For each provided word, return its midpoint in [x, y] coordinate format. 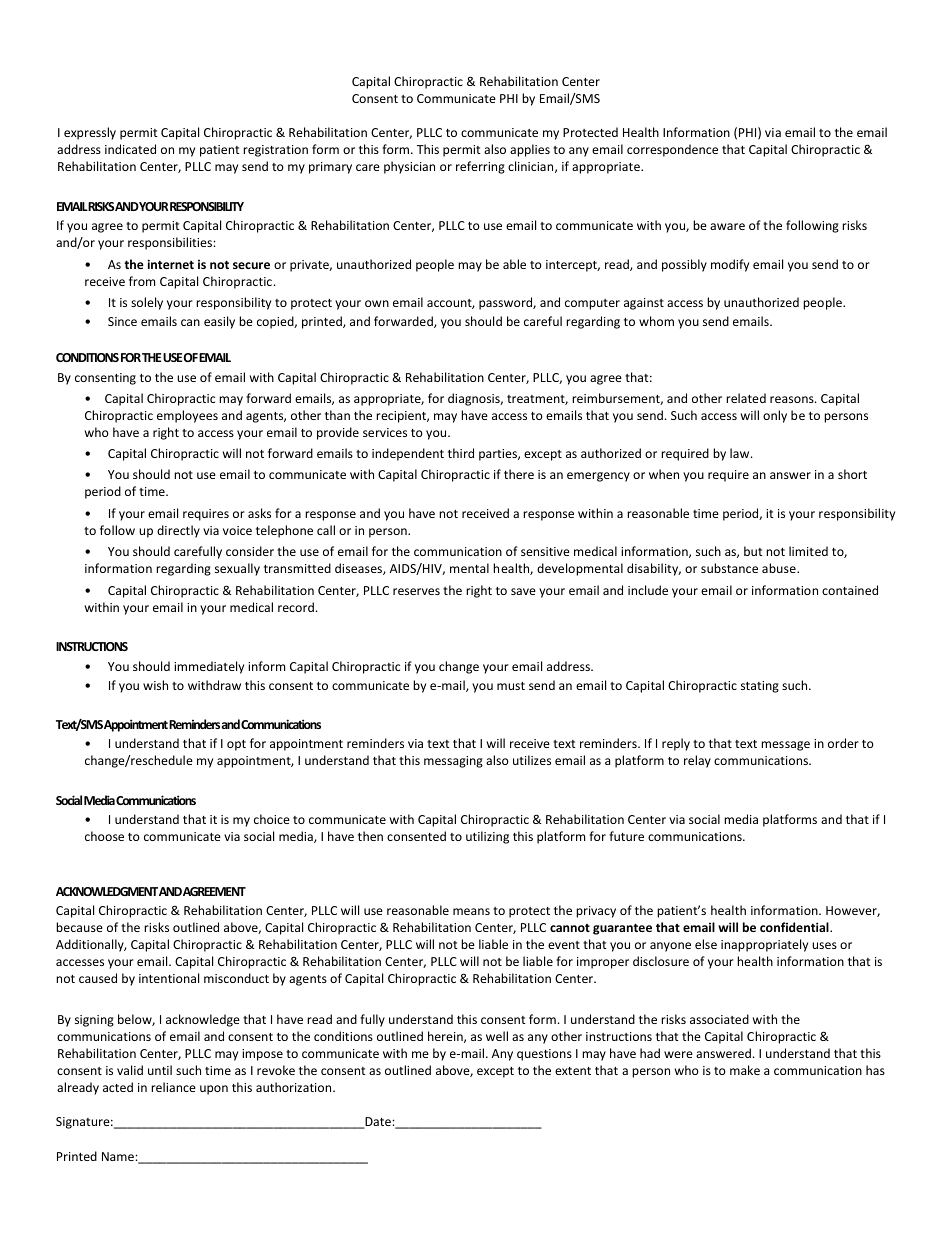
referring [480, 167]
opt [236, 745]
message [785, 746]
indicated [130, 149]
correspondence [672, 150]
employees [187, 416]
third [461, 453]
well [497, 1036]
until [160, 1070]
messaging [453, 762]
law [741, 453]
